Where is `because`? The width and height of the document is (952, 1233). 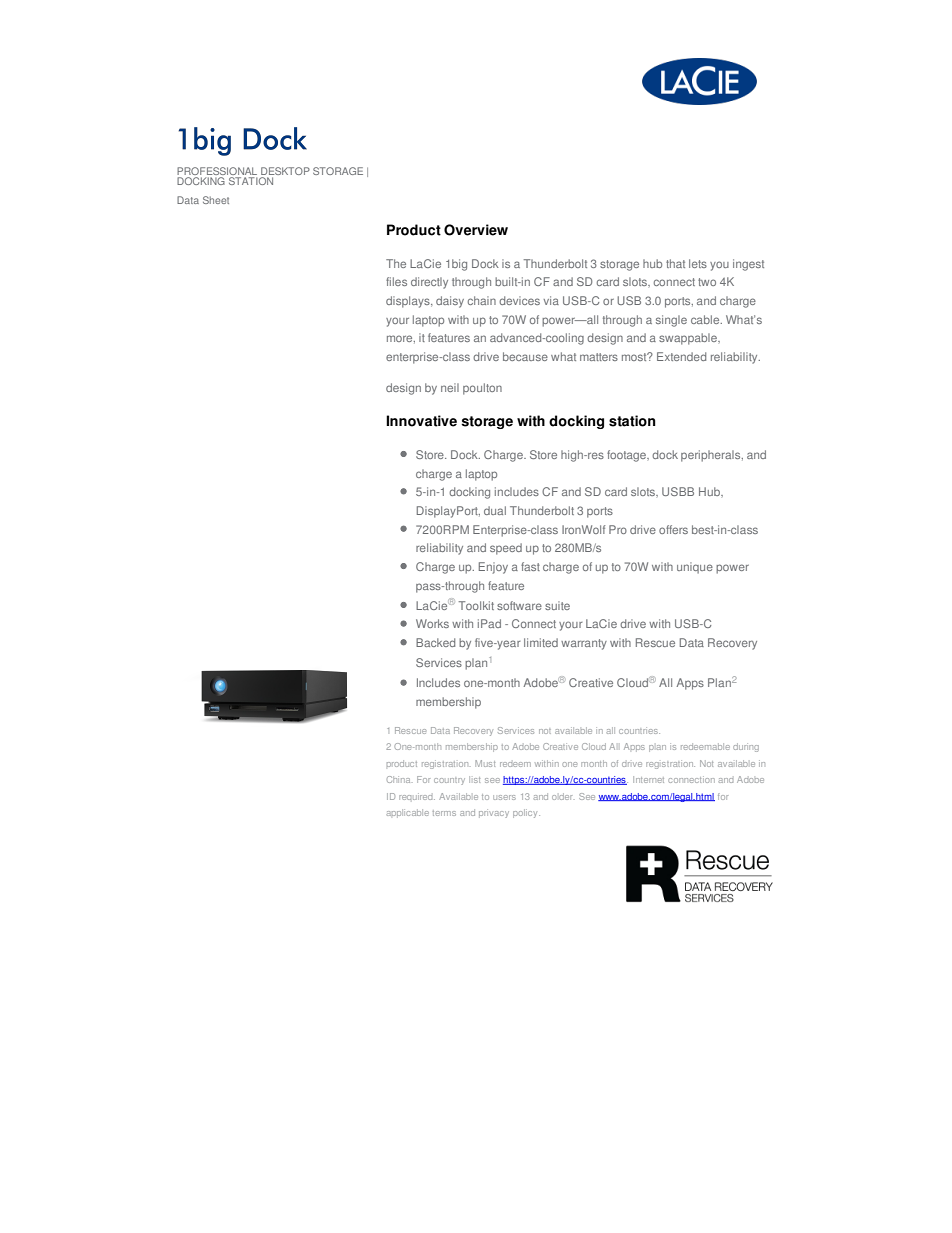
because is located at coordinates (525, 356).
